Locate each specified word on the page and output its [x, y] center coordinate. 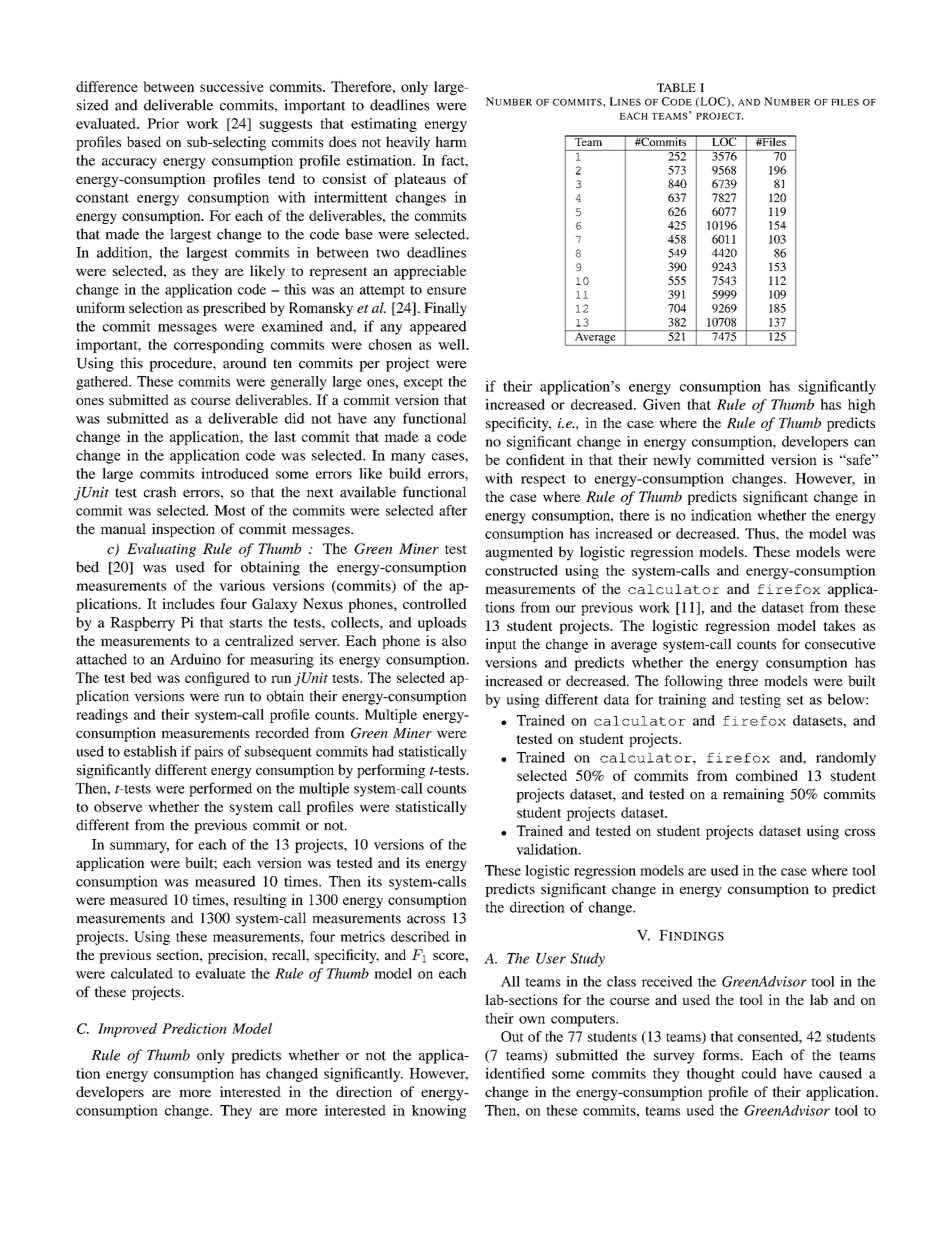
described [420, 936]
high [862, 406]
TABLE [676, 87]
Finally [445, 309]
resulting [260, 901]
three [743, 680]
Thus [761, 533]
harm [451, 141]
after [453, 510]
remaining [753, 795]
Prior [163, 123]
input [501, 645]
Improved [127, 1030]
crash [160, 492]
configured [217, 679]
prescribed [234, 309]
